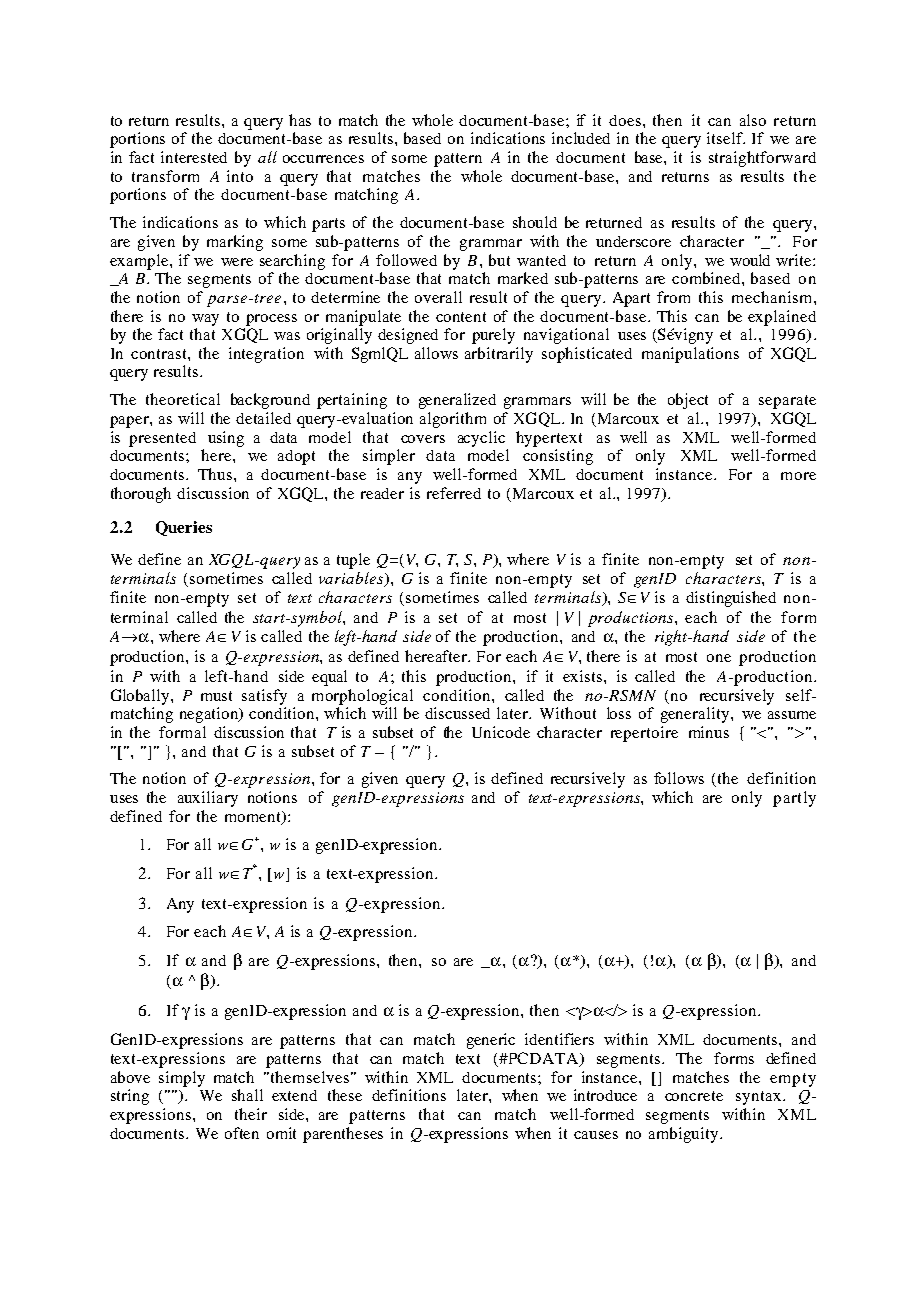  Describe the element at coordinates (762, 159) in the page. I see `straightforward` at that location.
